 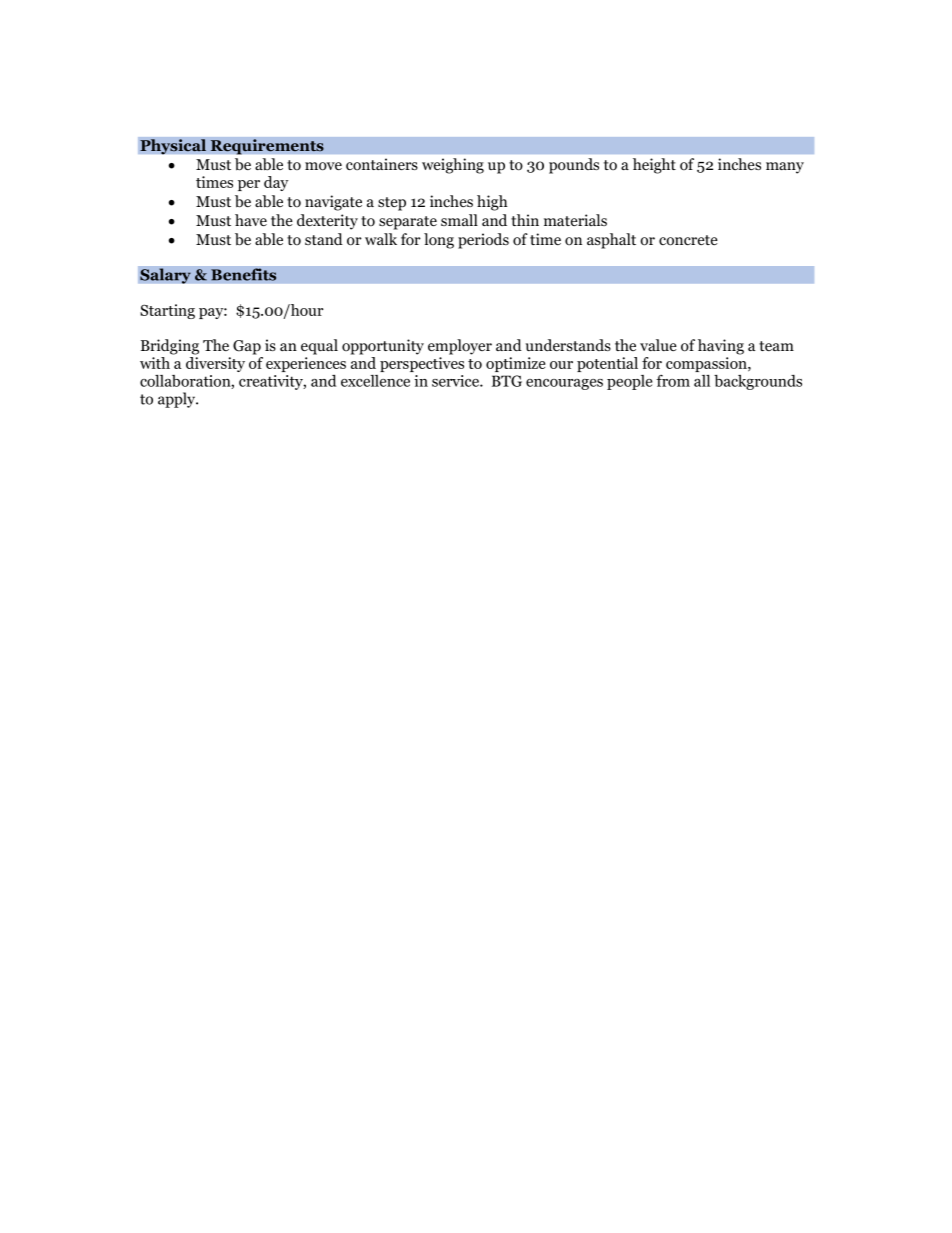 I want to click on small, so click(x=459, y=220).
